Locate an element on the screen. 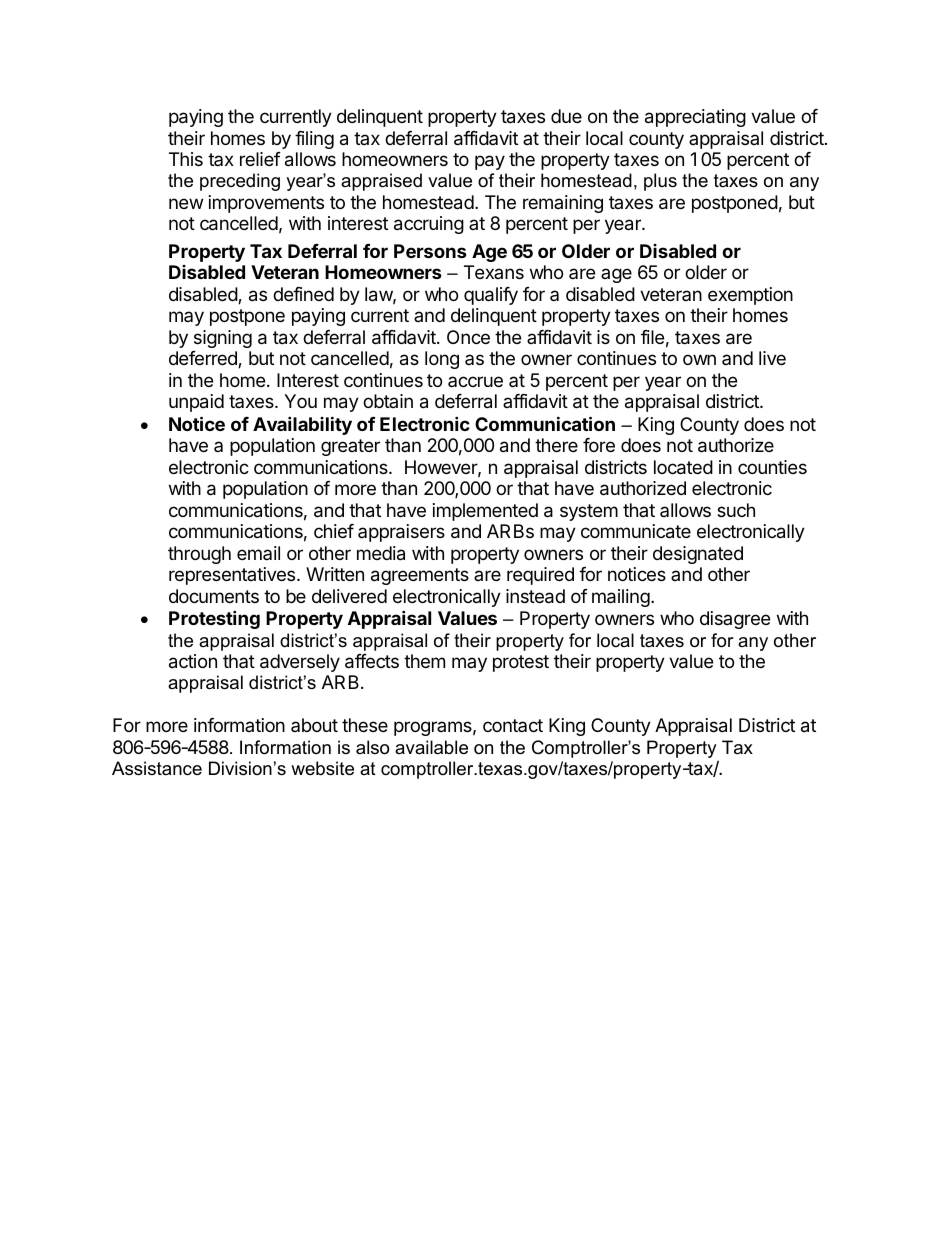  due is located at coordinates (566, 116).
